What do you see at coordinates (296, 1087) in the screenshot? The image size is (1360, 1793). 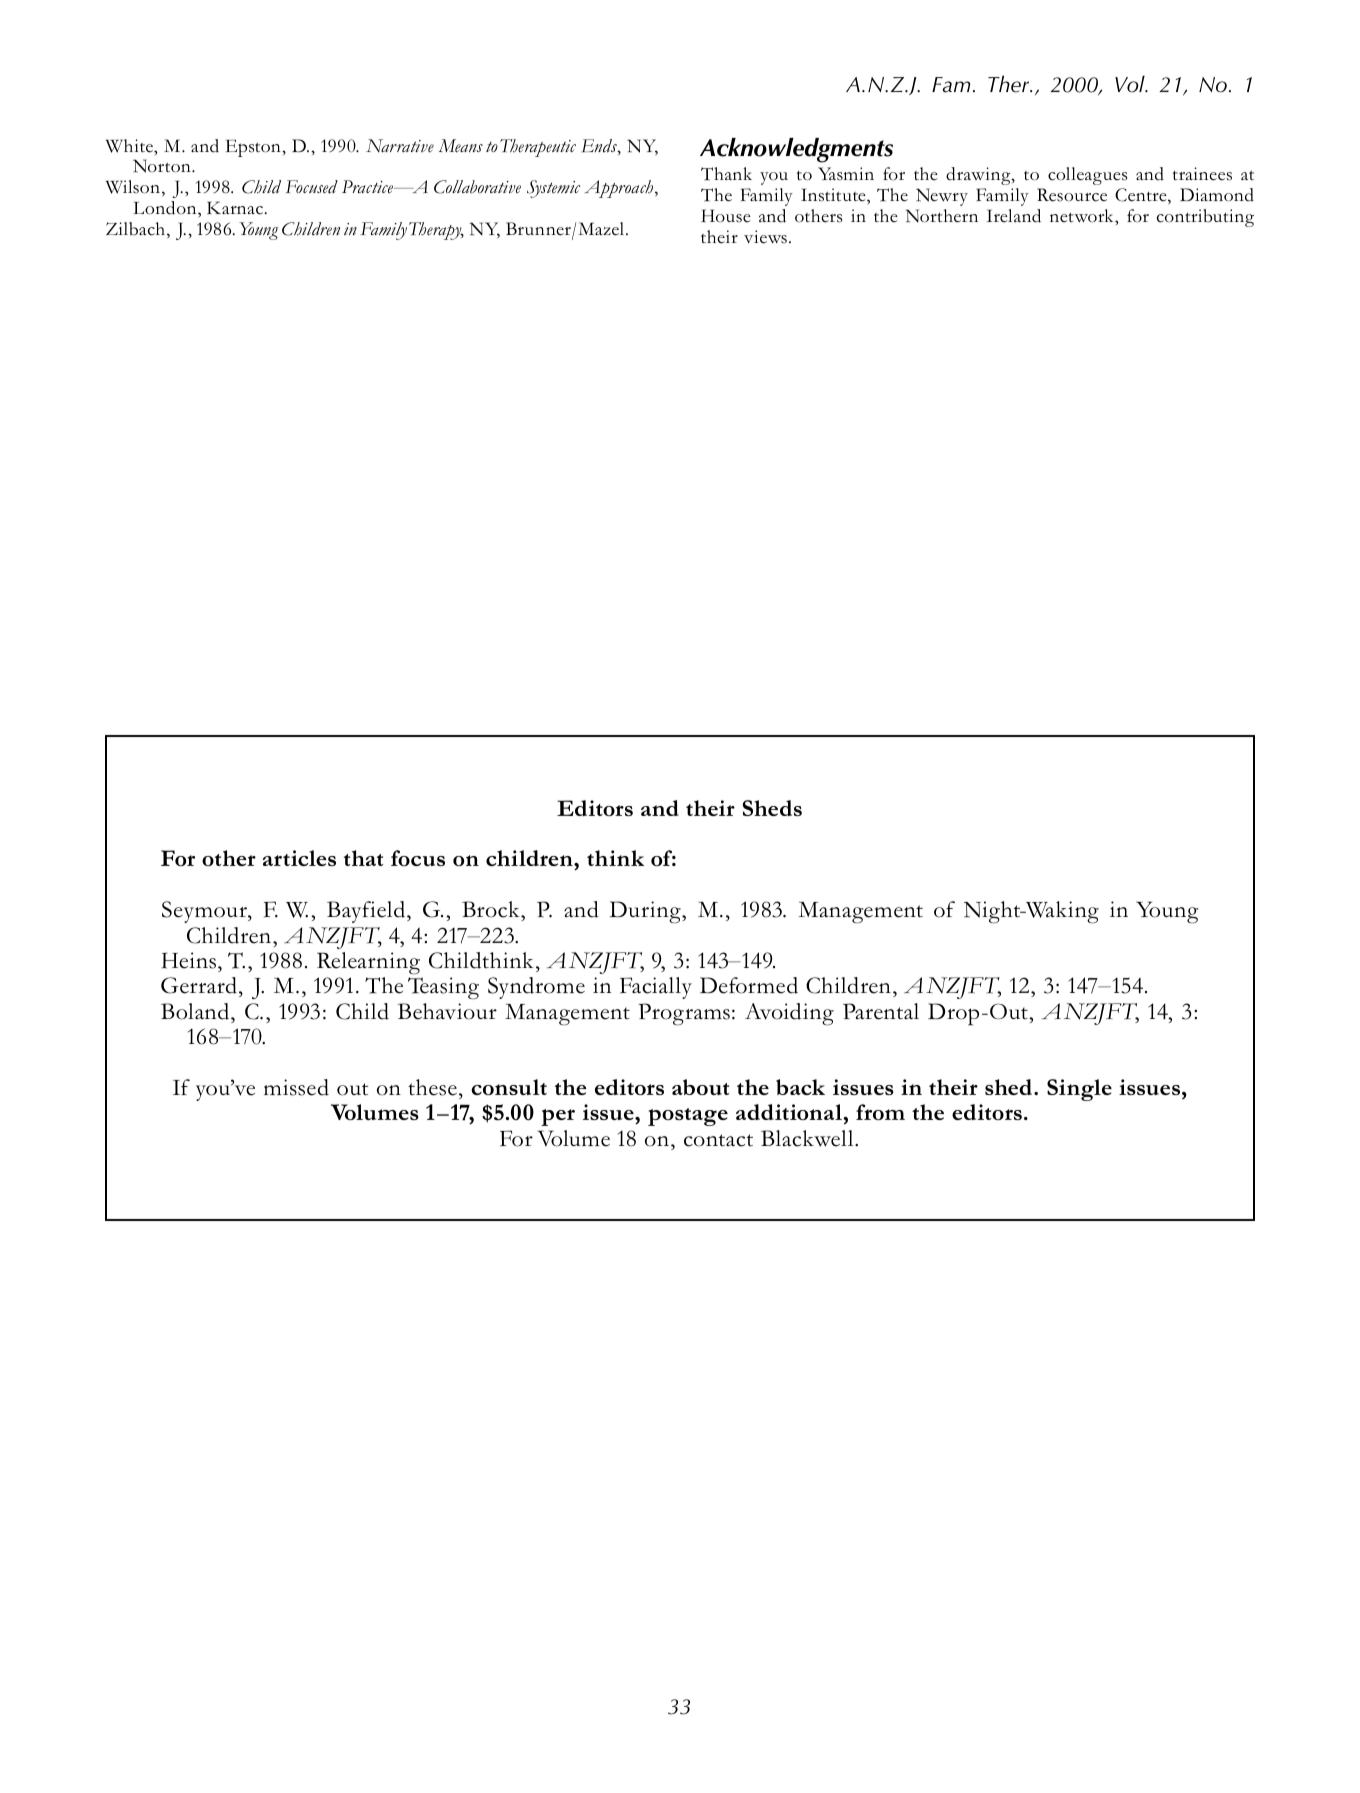 I see `missed` at bounding box center [296, 1087].
